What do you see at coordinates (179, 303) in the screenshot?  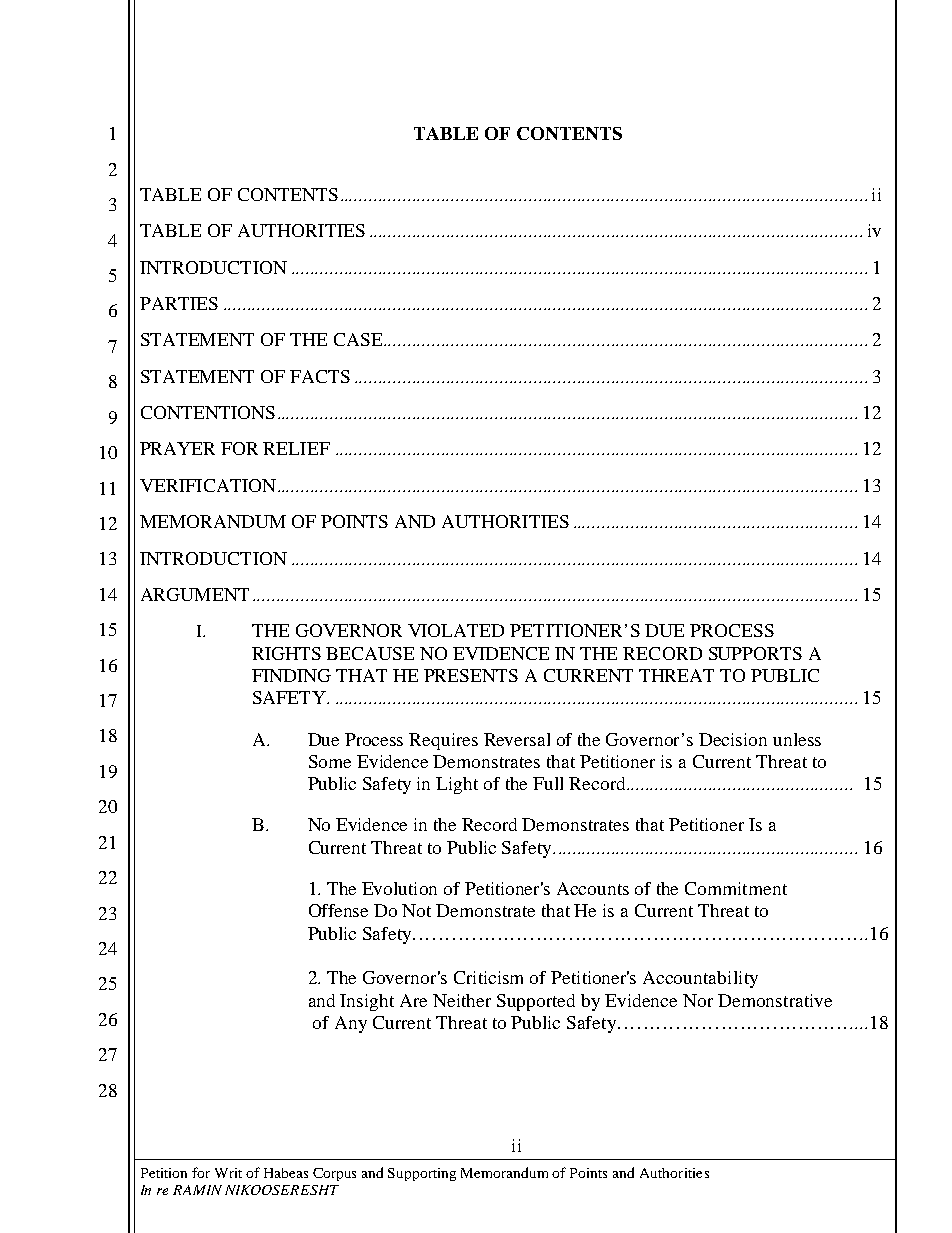 I see `PARTIES` at bounding box center [179, 303].
